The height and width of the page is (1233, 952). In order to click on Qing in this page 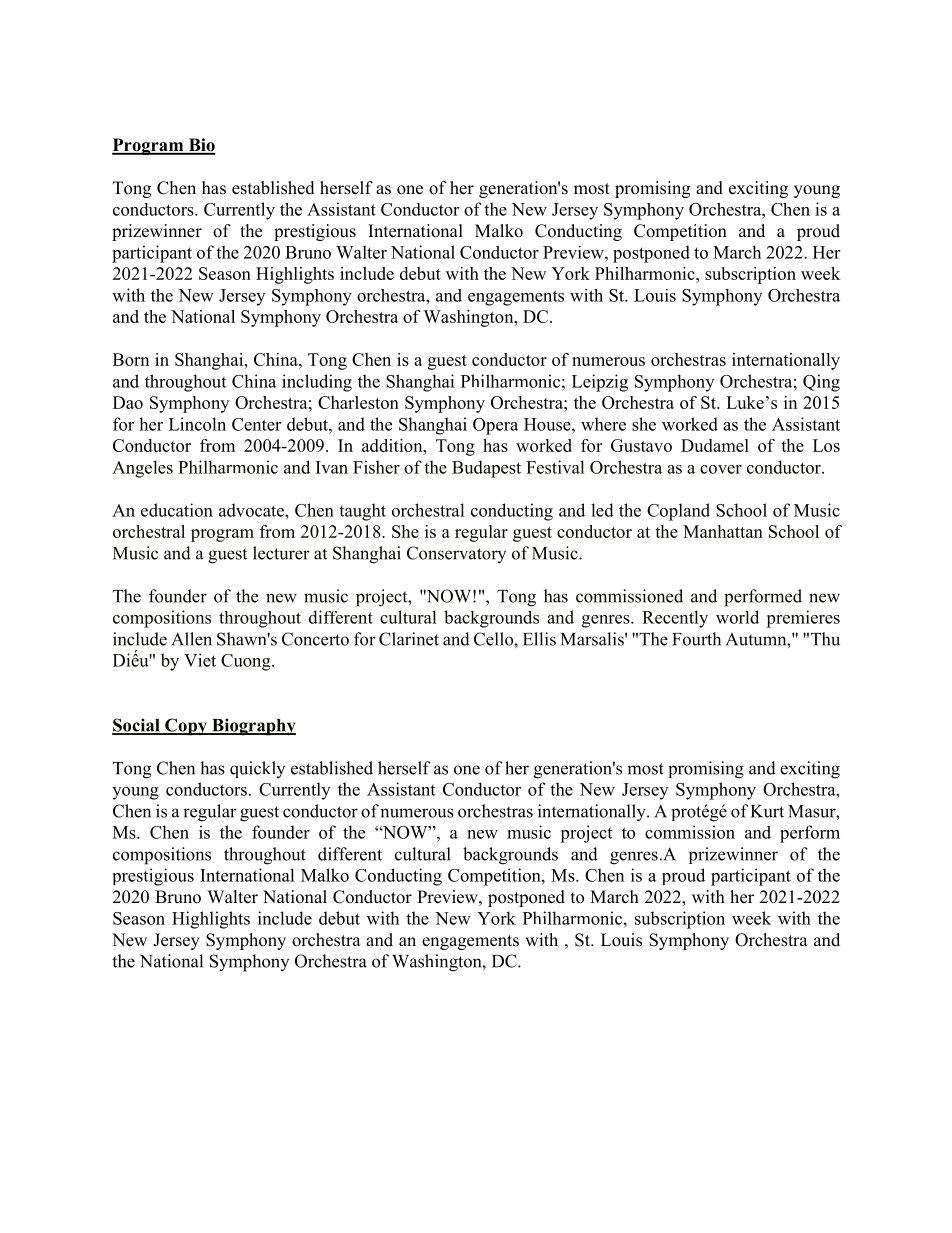, I will do `click(821, 383)`.
